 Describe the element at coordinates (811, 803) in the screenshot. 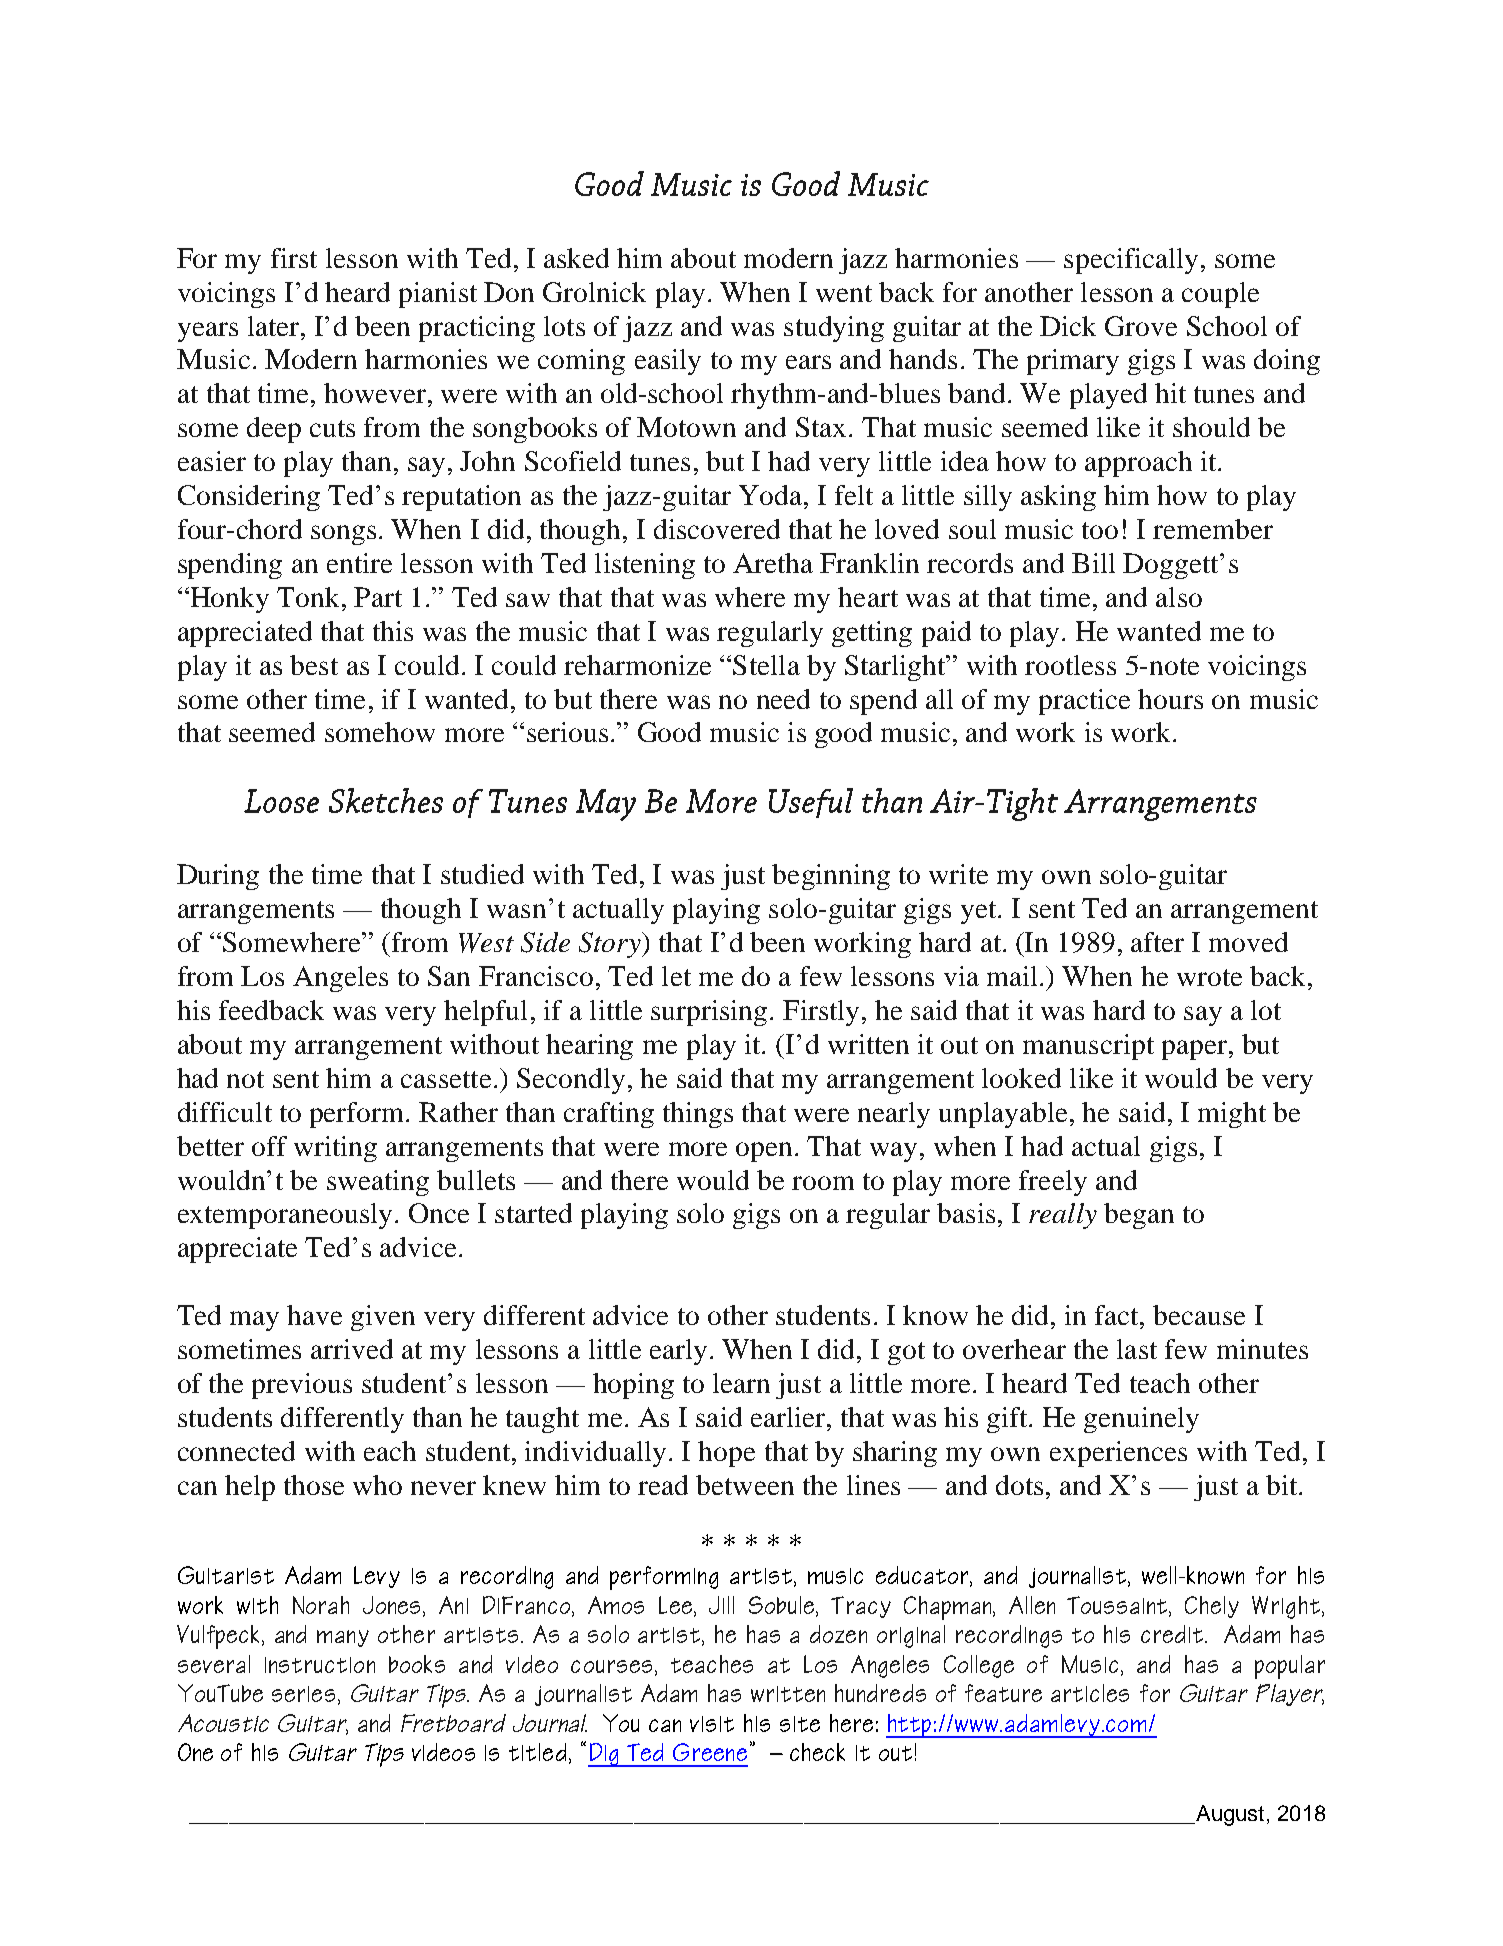

I see `Useful` at that location.
